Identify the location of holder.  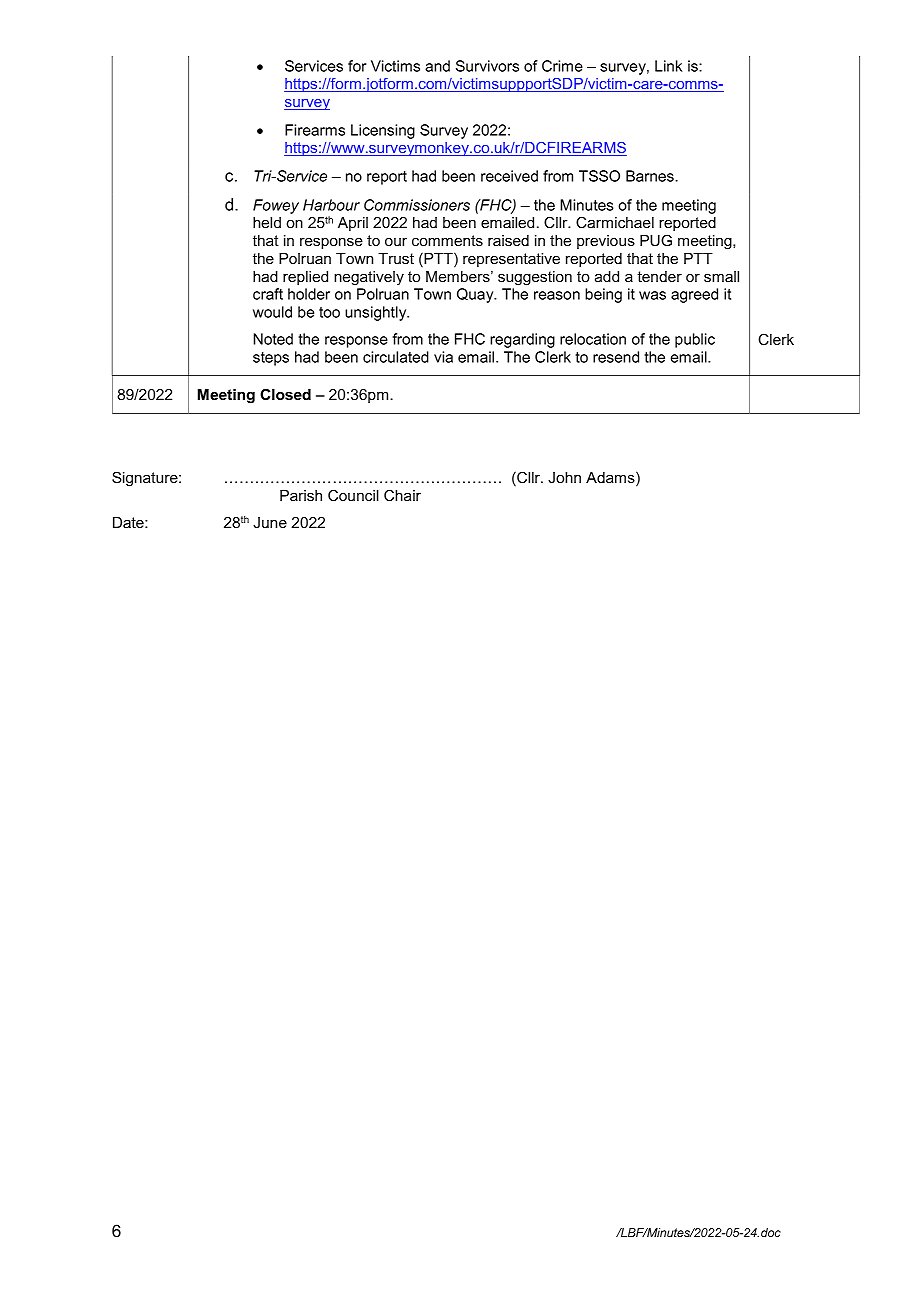
(309, 294).
